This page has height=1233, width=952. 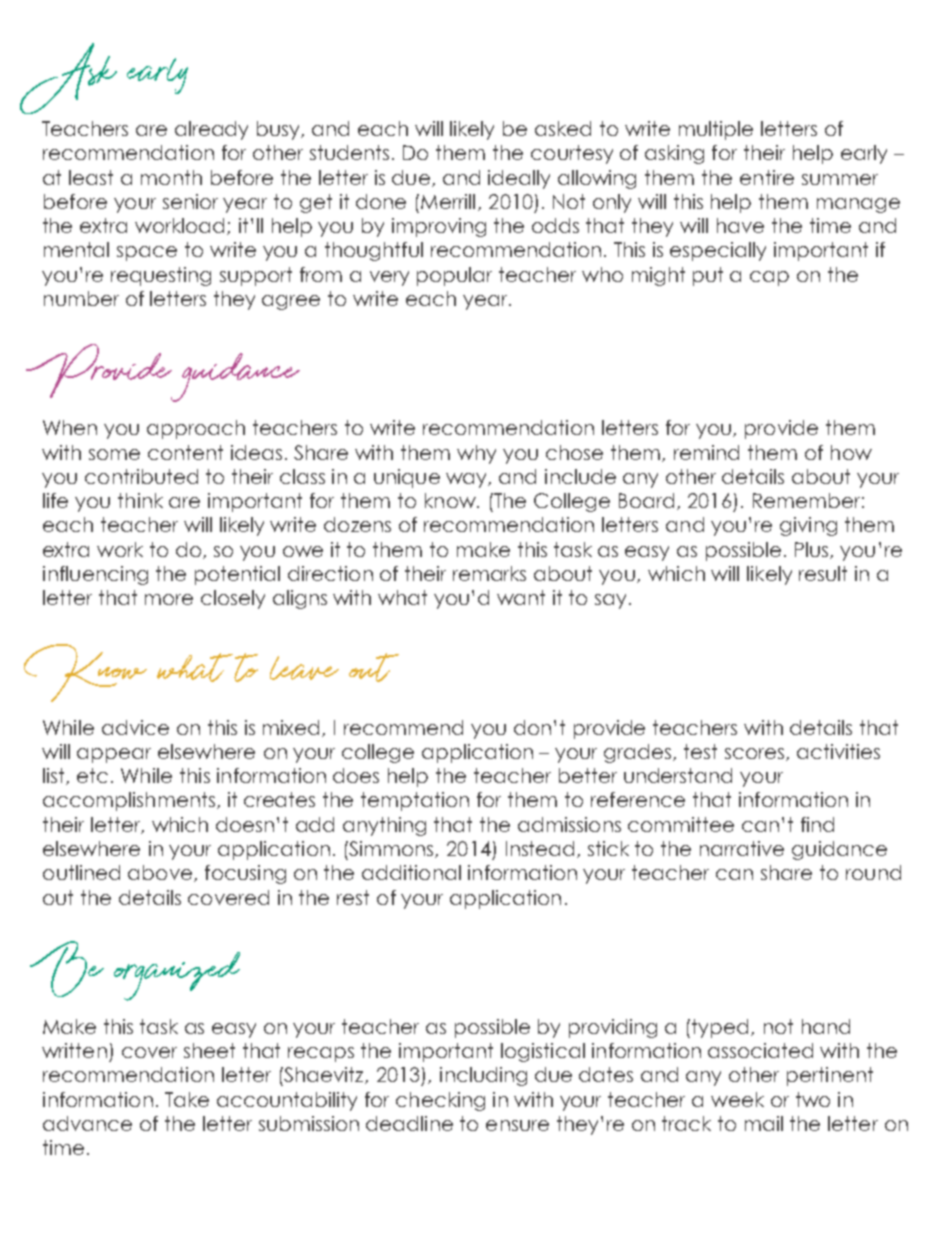 What do you see at coordinates (823, 573) in the page?
I see `result` at bounding box center [823, 573].
